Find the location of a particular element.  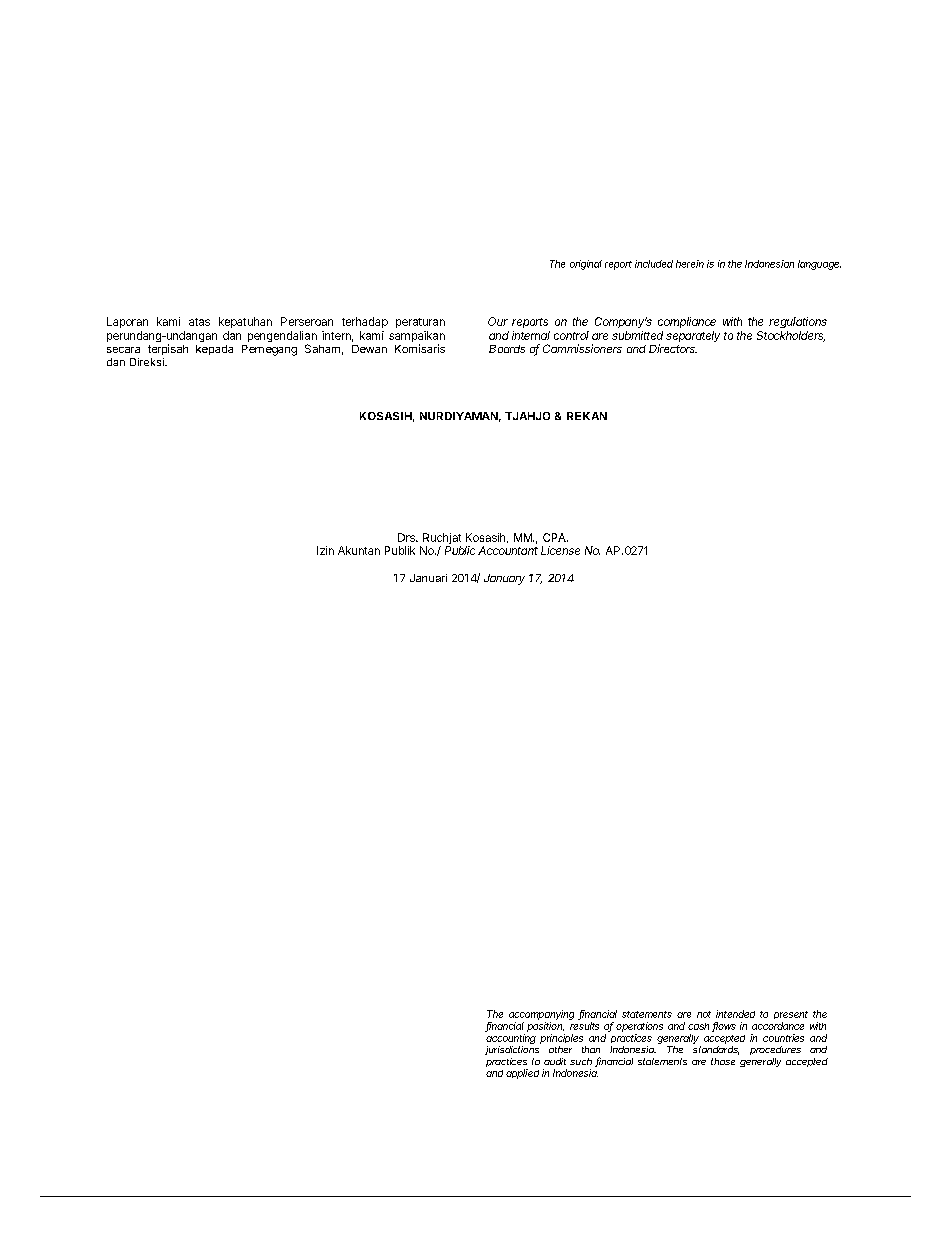

Januari is located at coordinates (428, 578).
